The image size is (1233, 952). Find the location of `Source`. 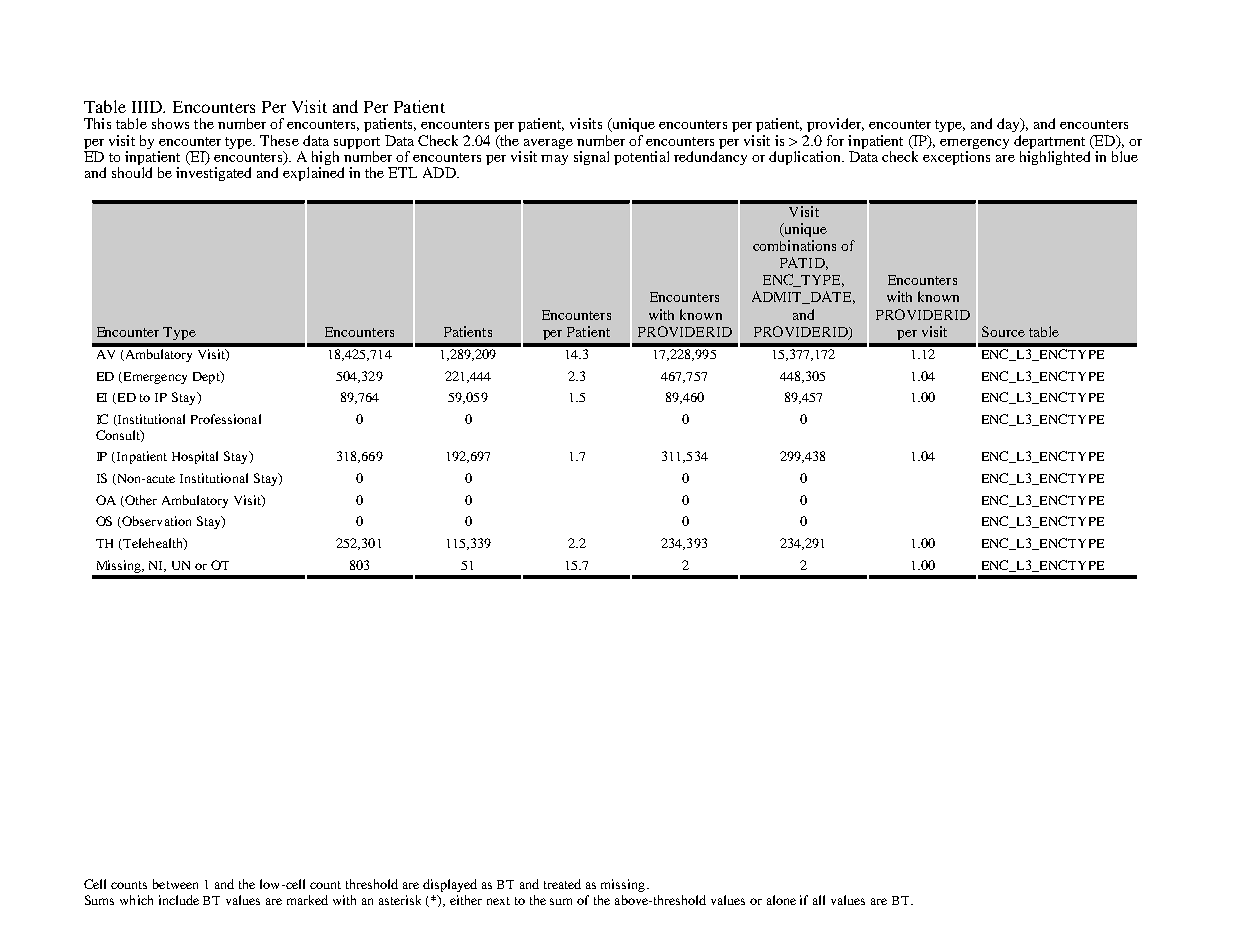

Source is located at coordinates (1003, 331).
